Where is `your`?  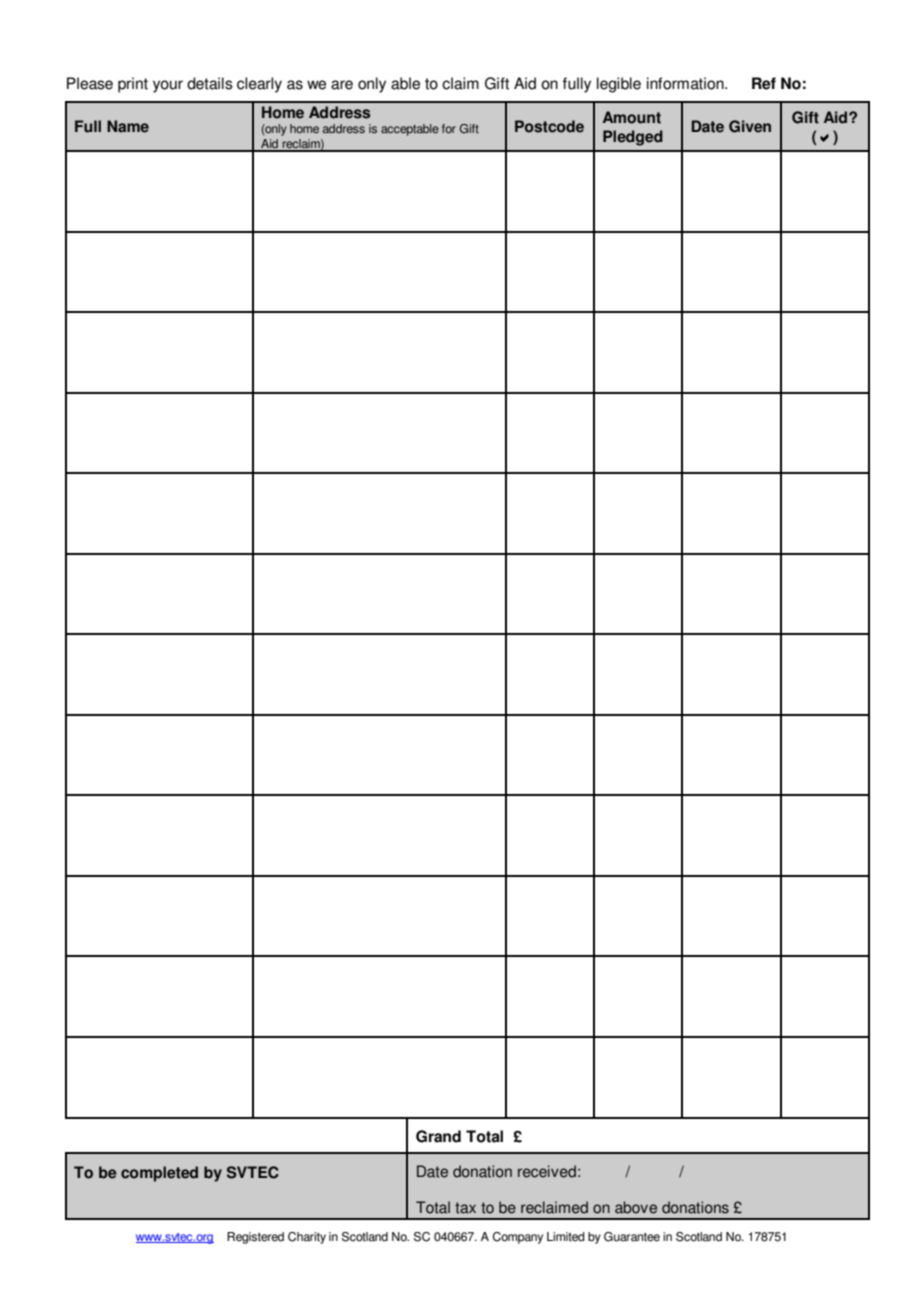 your is located at coordinates (168, 86).
